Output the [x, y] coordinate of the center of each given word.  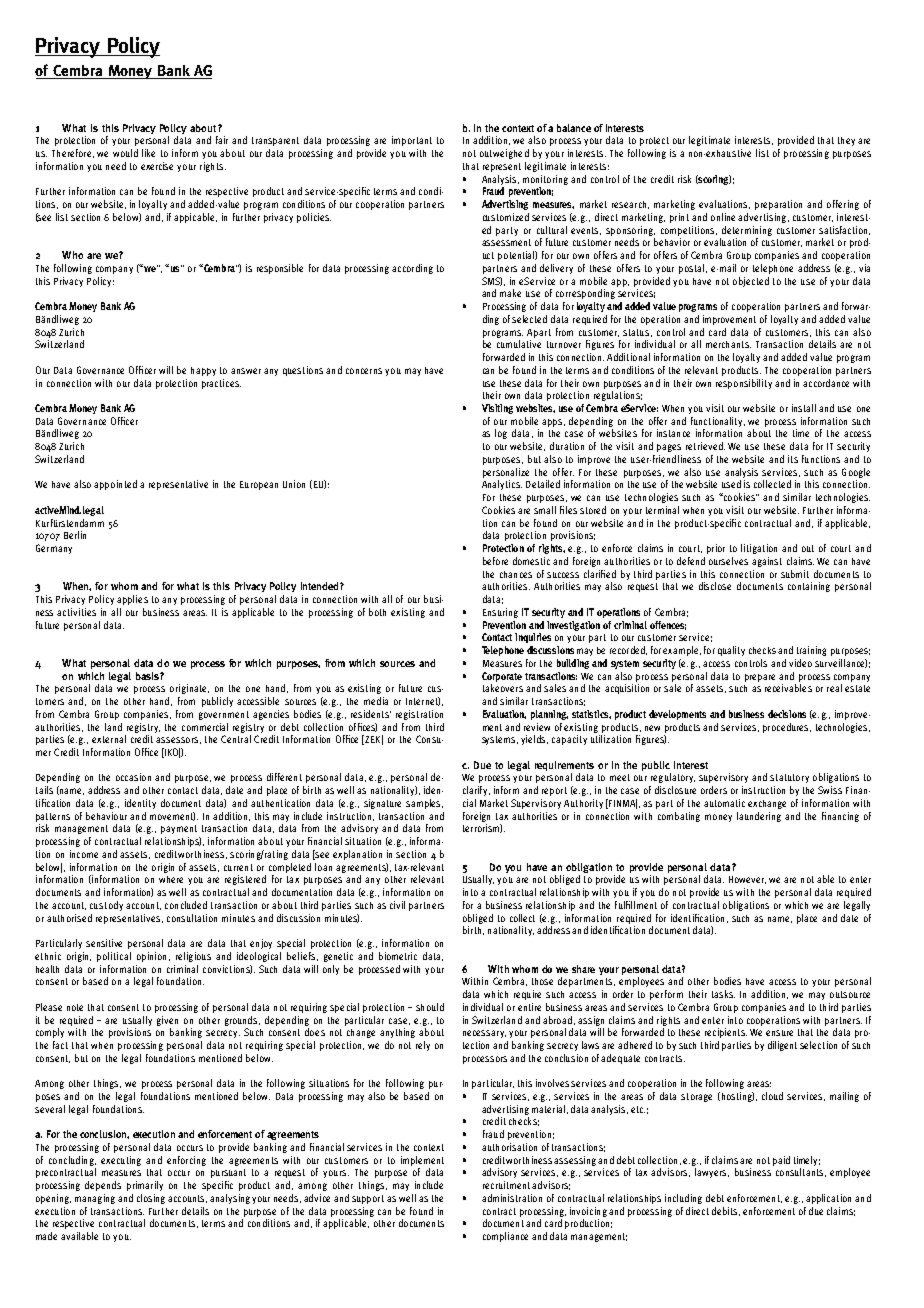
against [767, 562]
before [495, 561]
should [430, 1007]
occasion [133, 777]
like [148, 153]
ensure [779, 1033]
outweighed [504, 154]
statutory [789, 778]
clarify [476, 791]
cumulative [519, 344]
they [846, 141]
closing [151, 1199]
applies [132, 600]
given [167, 1021]
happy [203, 371]
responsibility [744, 384]
